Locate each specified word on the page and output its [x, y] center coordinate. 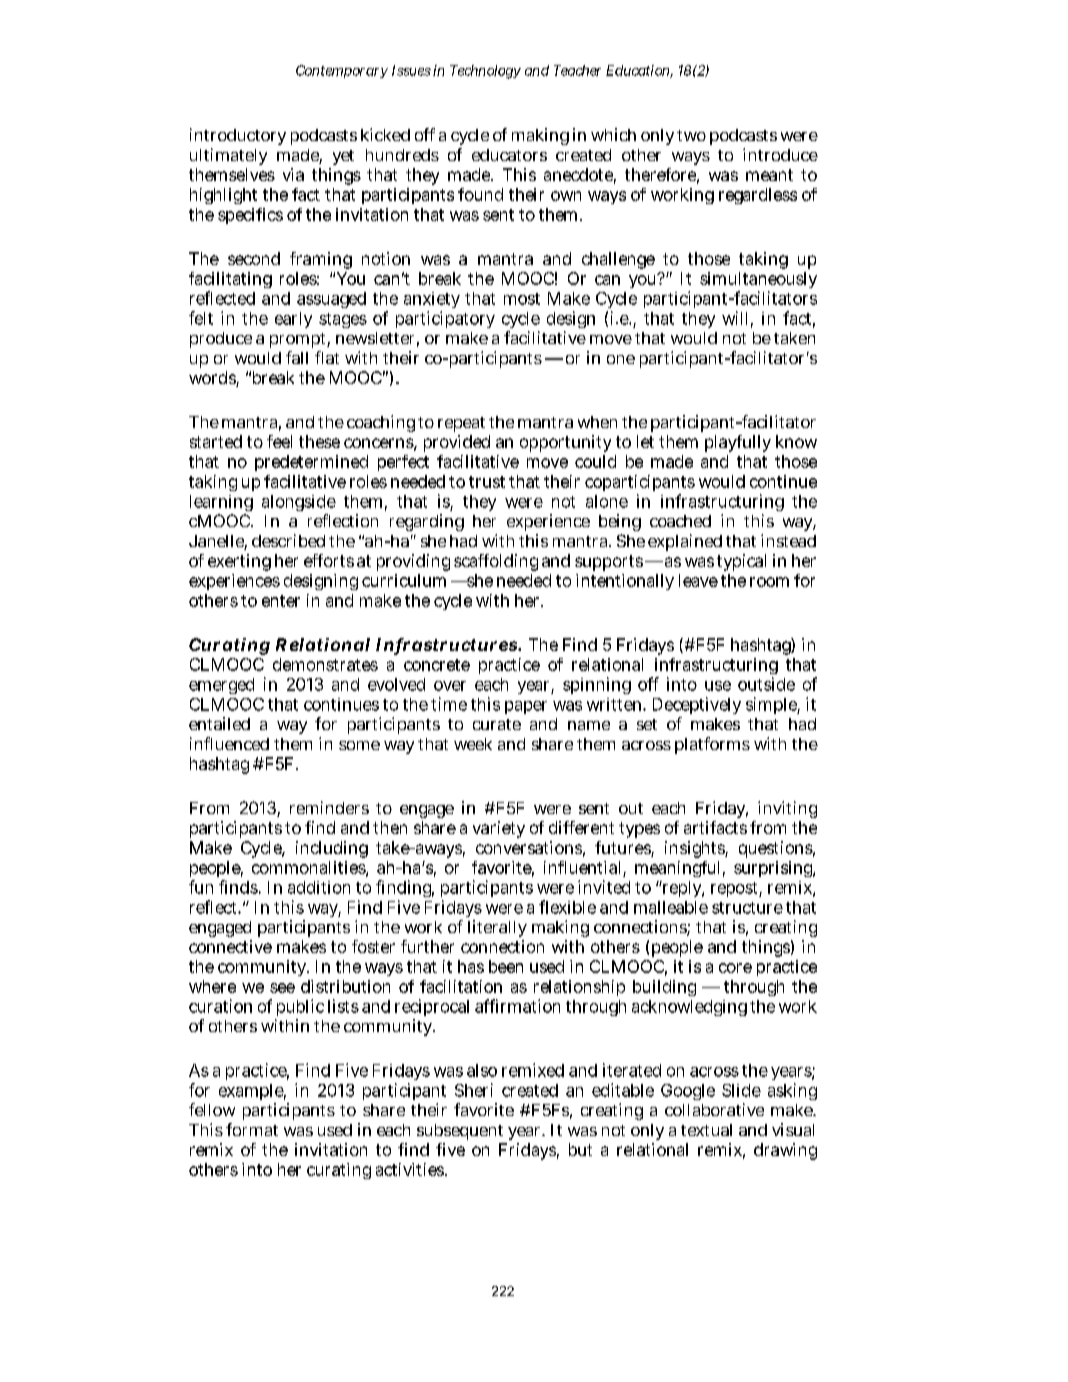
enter [281, 601]
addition [319, 887]
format [252, 1129]
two [691, 135]
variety [499, 829]
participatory [445, 319]
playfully [738, 443]
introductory [238, 136]
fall [297, 357]
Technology [485, 72]
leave [698, 580]
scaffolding [496, 562]
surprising [774, 869]
